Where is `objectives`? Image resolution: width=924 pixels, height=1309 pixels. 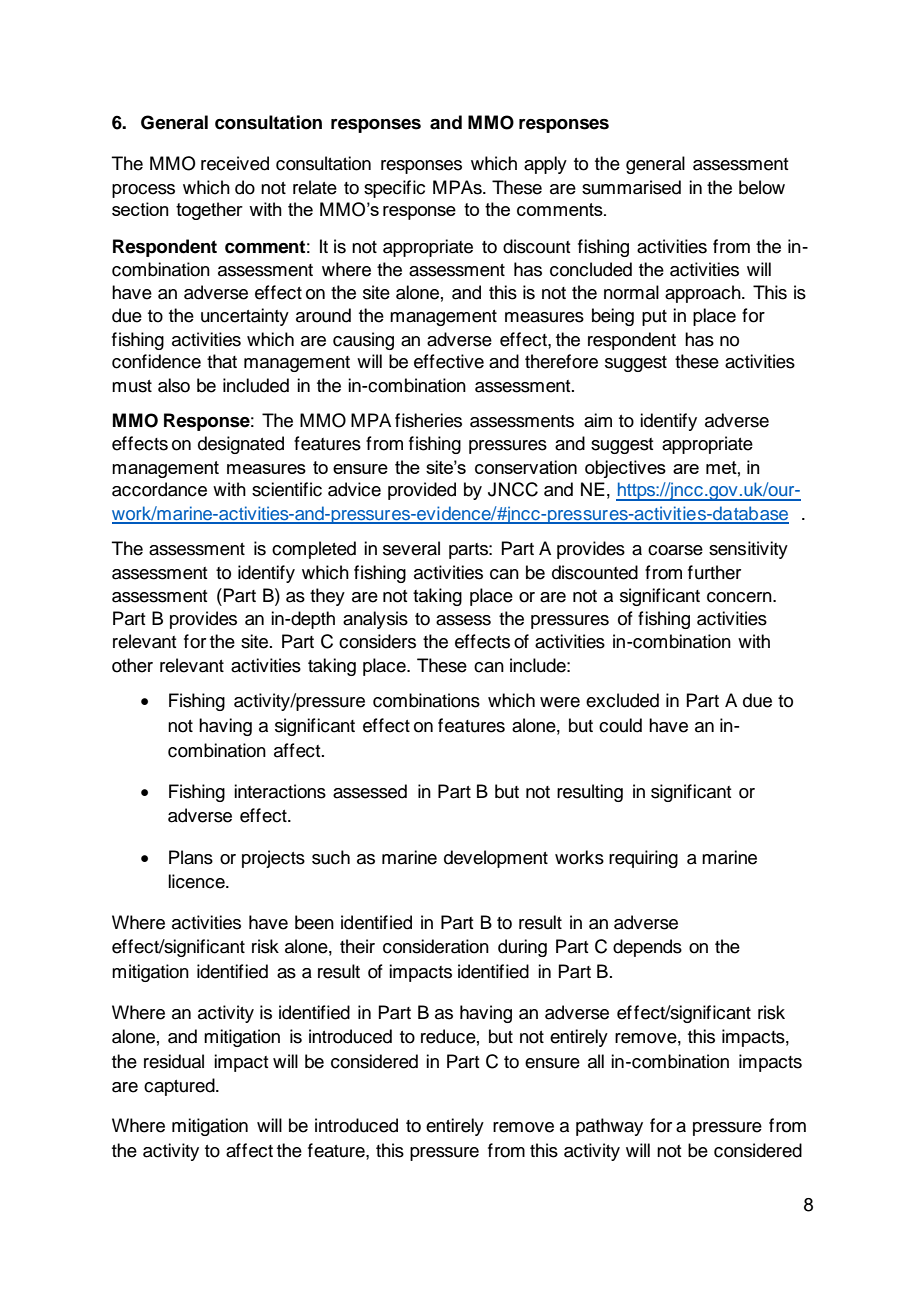 objectives is located at coordinates (625, 469).
